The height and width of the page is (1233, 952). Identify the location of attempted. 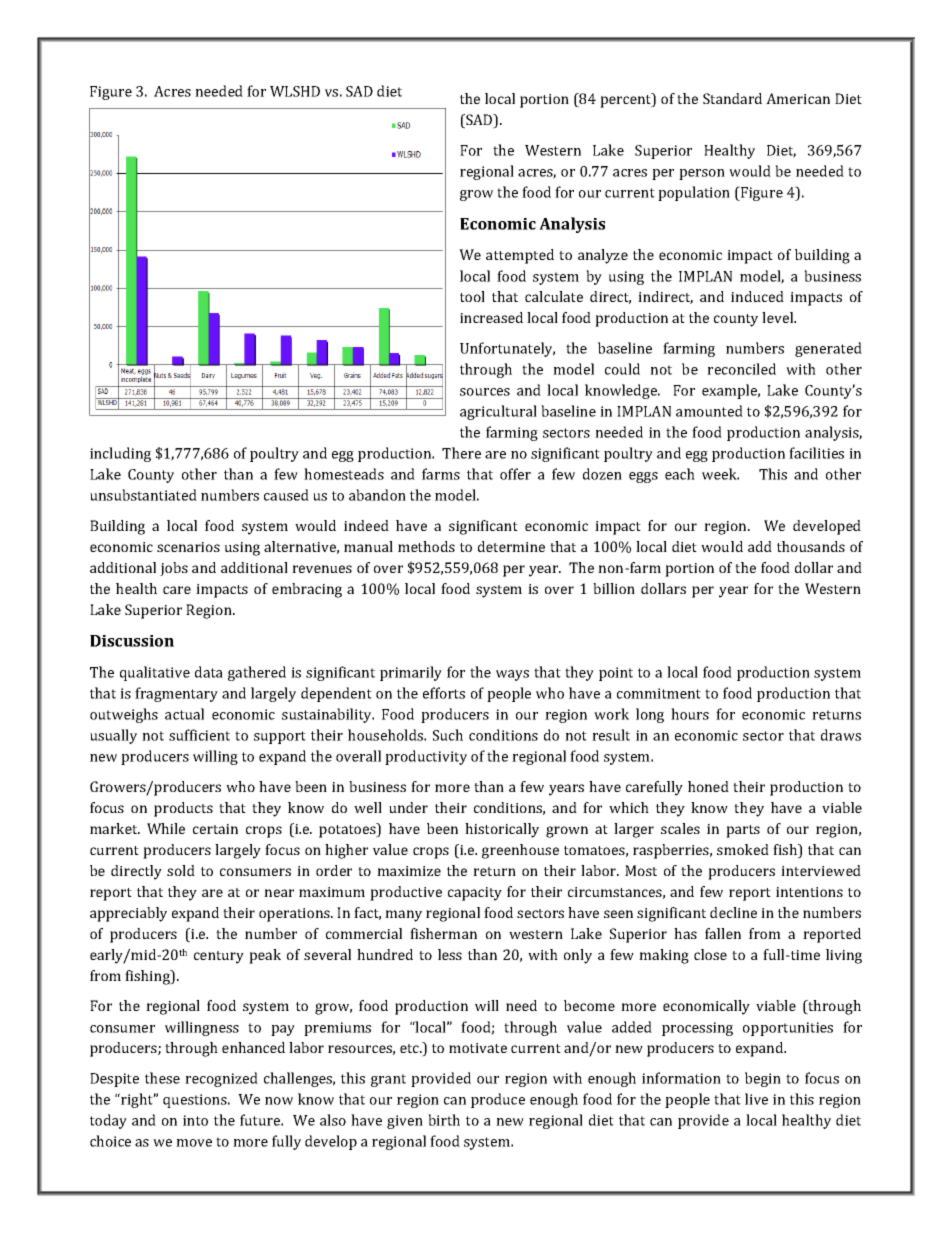
(520, 256).
